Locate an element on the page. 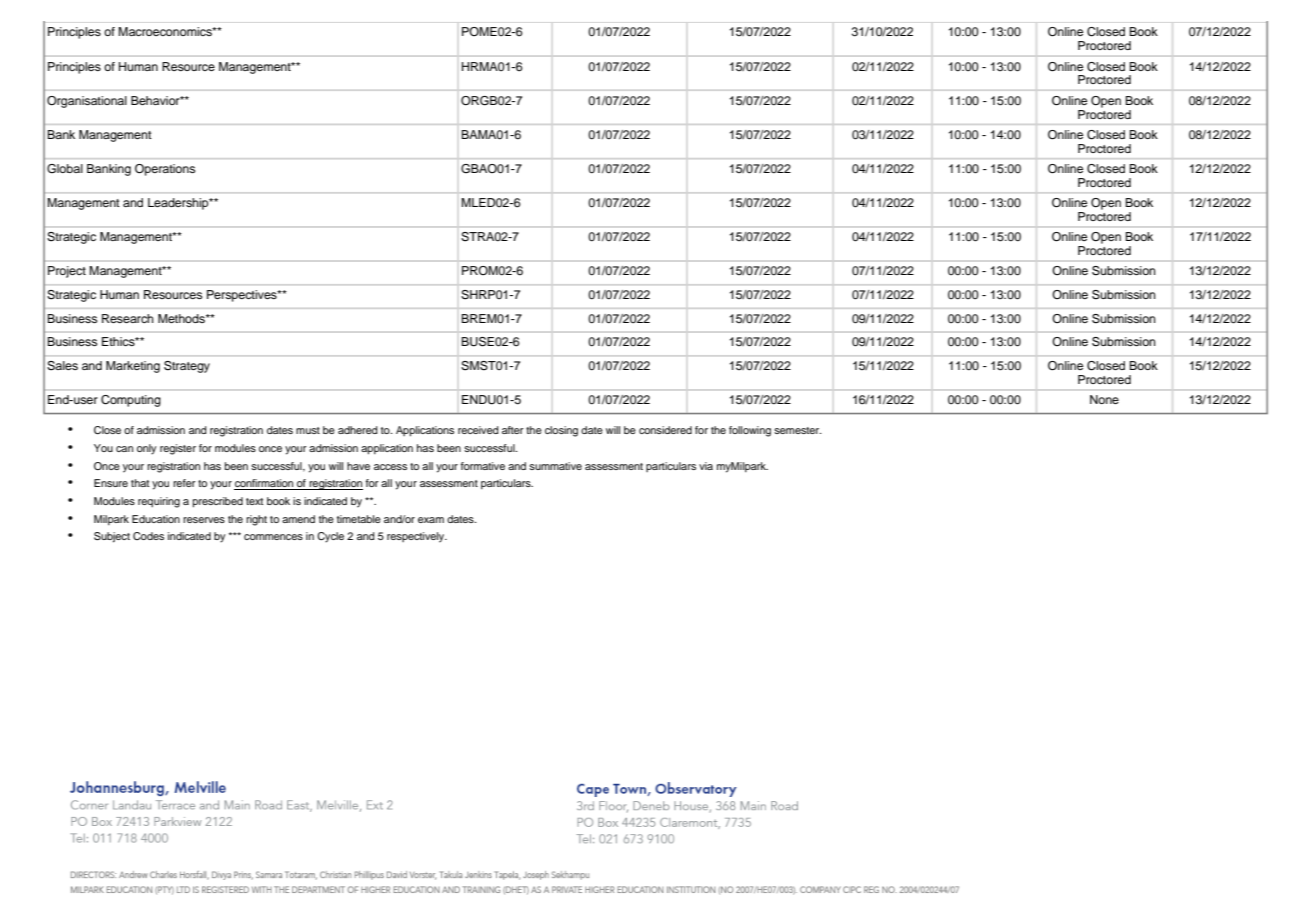 The height and width of the image is (924, 1308). Research is located at coordinates (128, 318).
